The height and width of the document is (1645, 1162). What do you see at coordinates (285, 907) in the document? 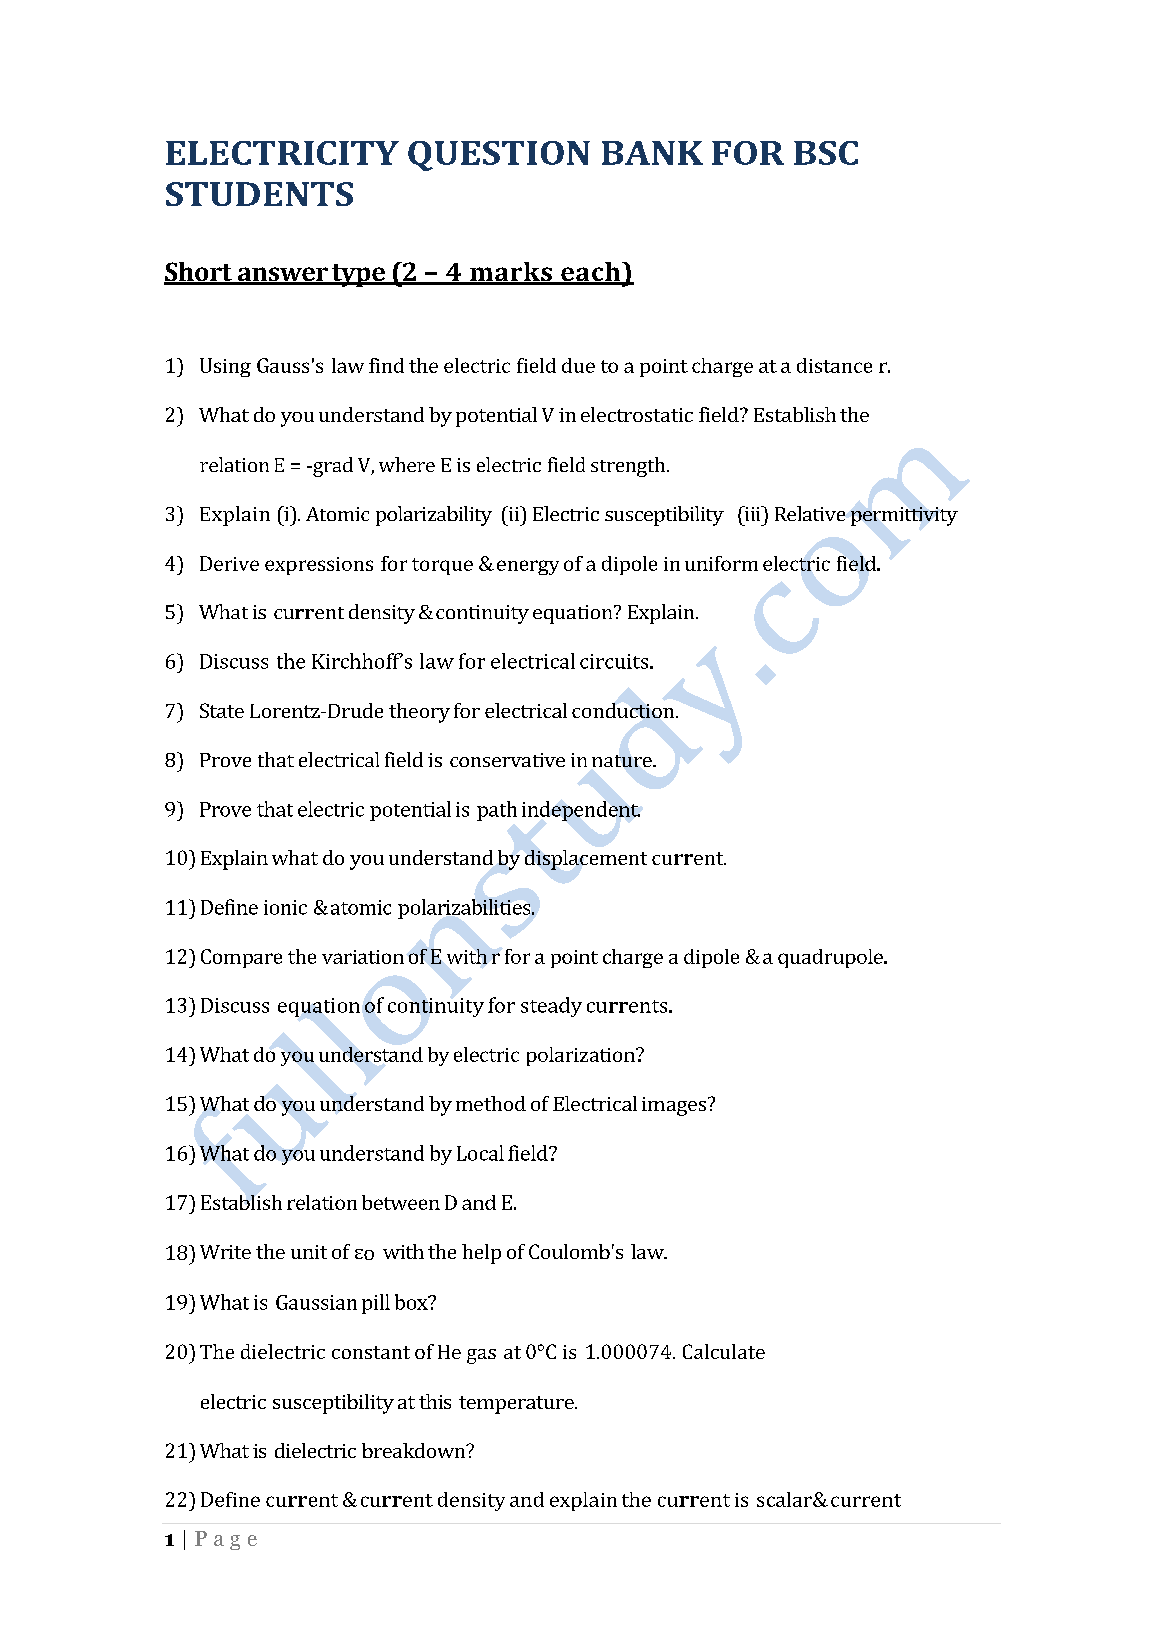
I see `ionic` at bounding box center [285, 907].
